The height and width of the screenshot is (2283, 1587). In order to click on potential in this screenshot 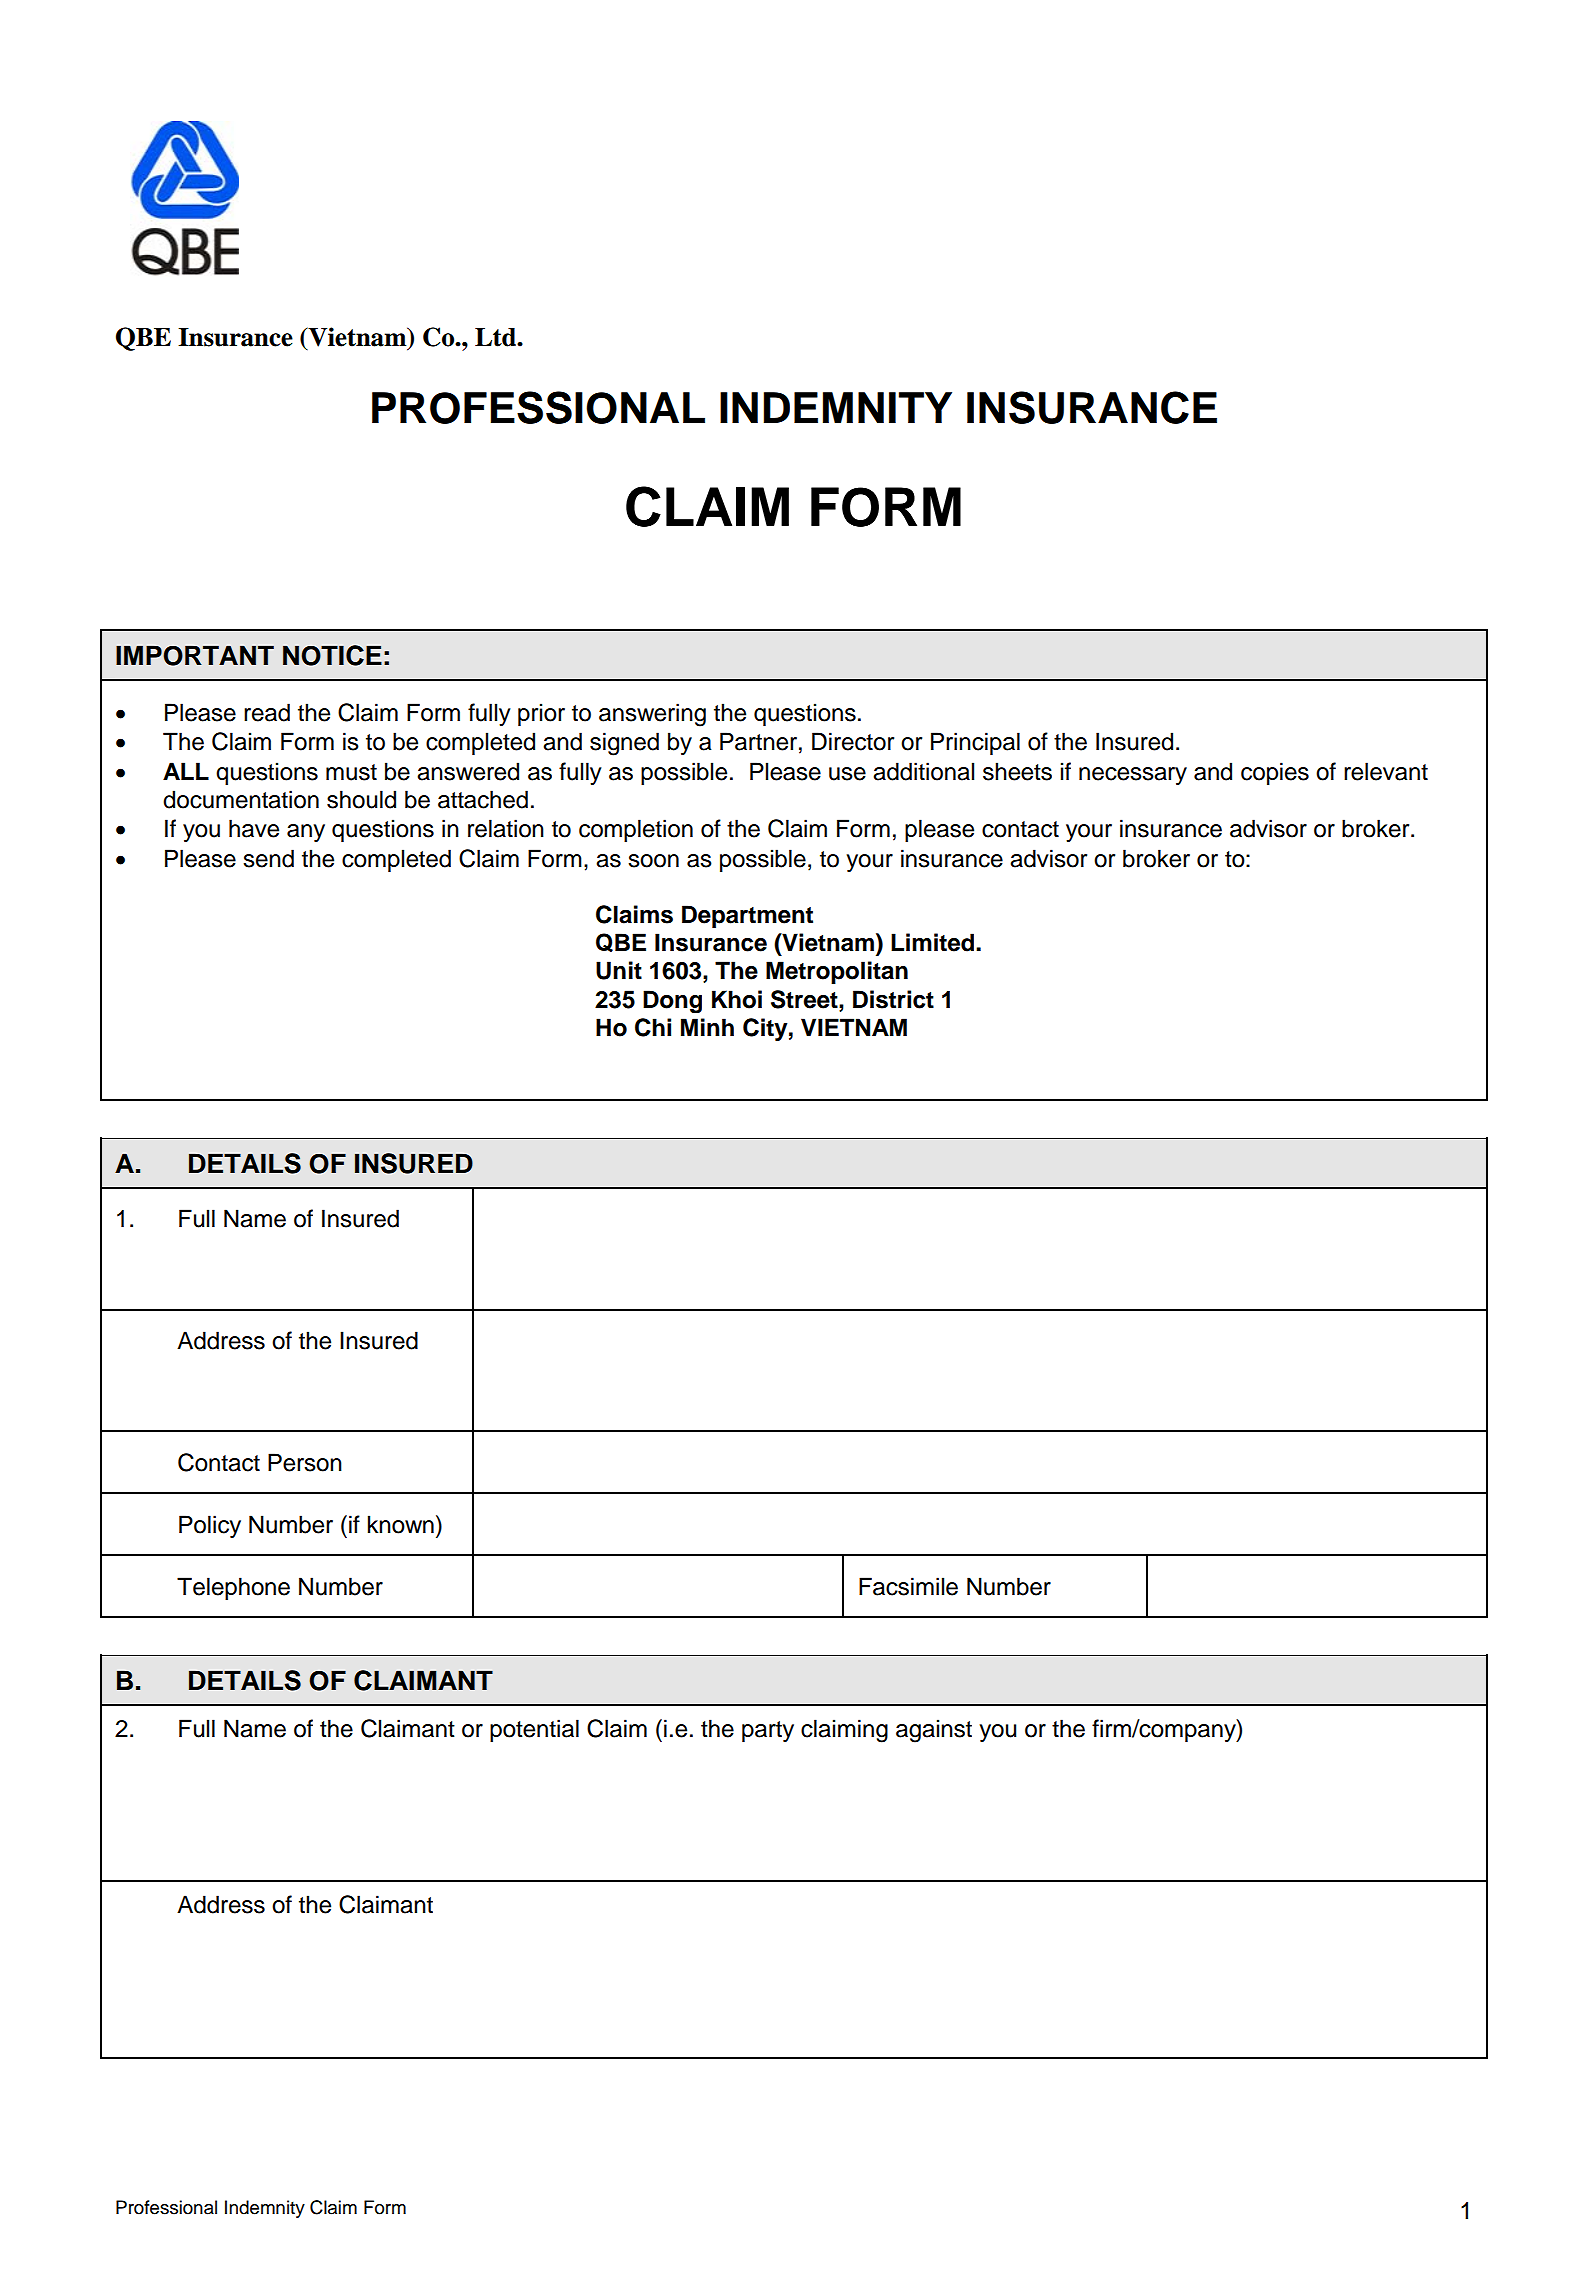, I will do `click(534, 1730)`.
